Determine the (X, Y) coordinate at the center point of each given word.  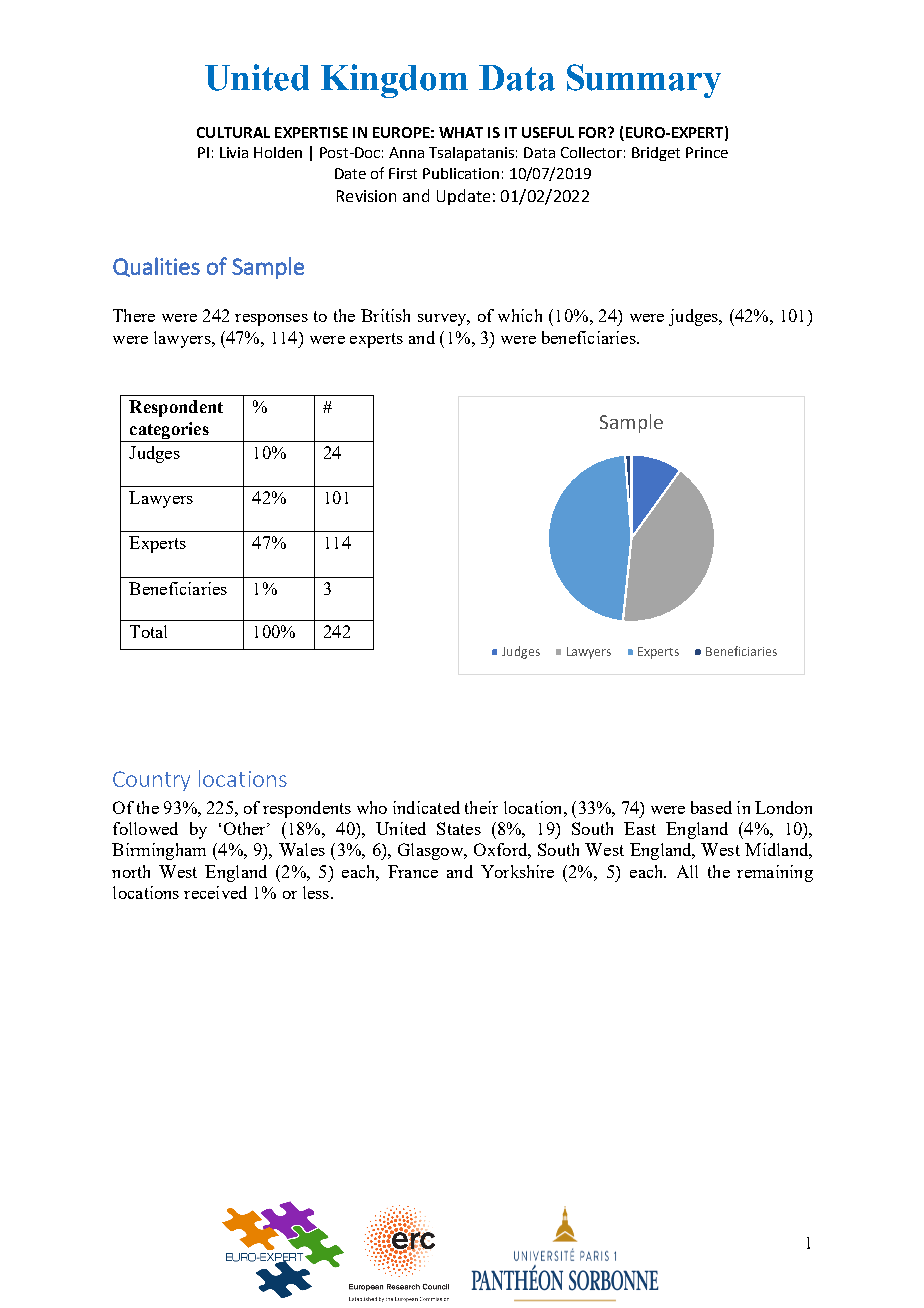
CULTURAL (233, 132)
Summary (644, 81)
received (215, 892)
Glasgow (432, 851)
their (481, 807)
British (385, 315)
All (687, 871)
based (711, 807)
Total (148, 631)
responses (271, 320)
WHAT (461, 132)
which (520, 315)
